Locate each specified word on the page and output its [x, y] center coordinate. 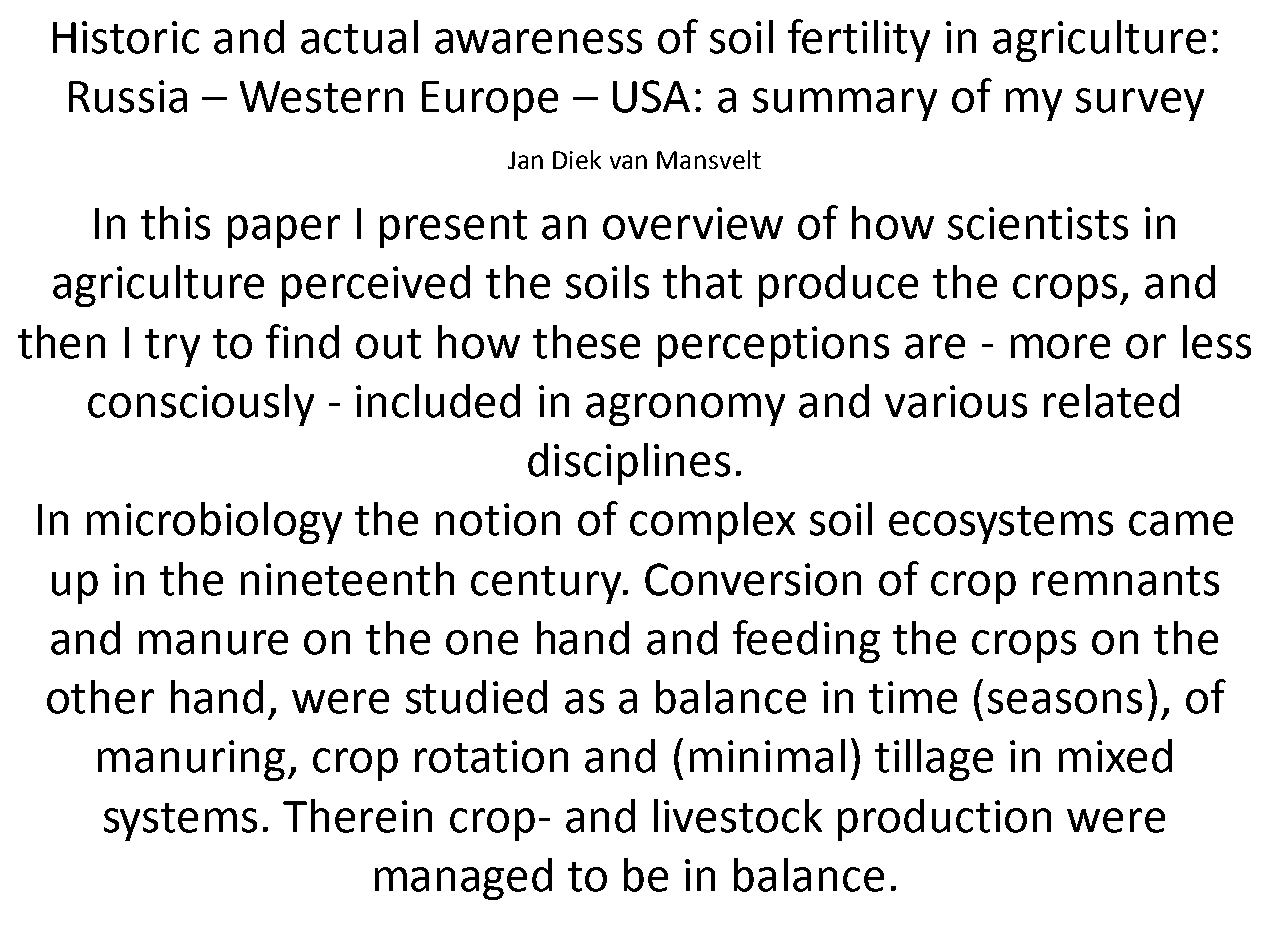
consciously [201, 405]
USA [651, 96]
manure [213, 642]
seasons [1065, 701]
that [702, 282]
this [175, 223]
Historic [126, 37]
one [482, 642]
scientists [1038, 223]
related [1111, 401]
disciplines [629, 464]
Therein [357, 816]
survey [1140, 104]
